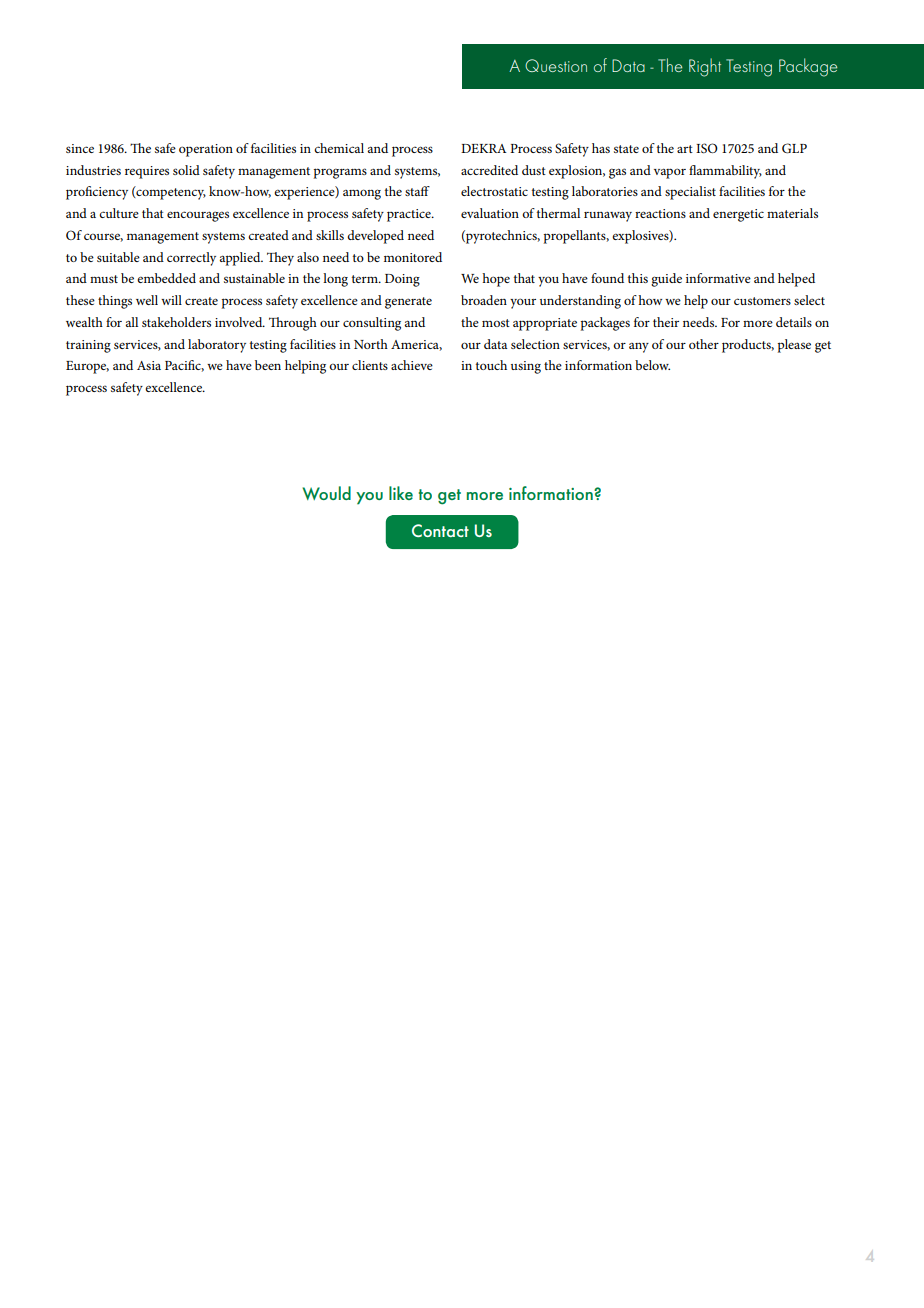 This screenshot has height=1308, width=924. Describe the element at coordinates (762, 301) in the screenshot. I see `customers` at that location.
